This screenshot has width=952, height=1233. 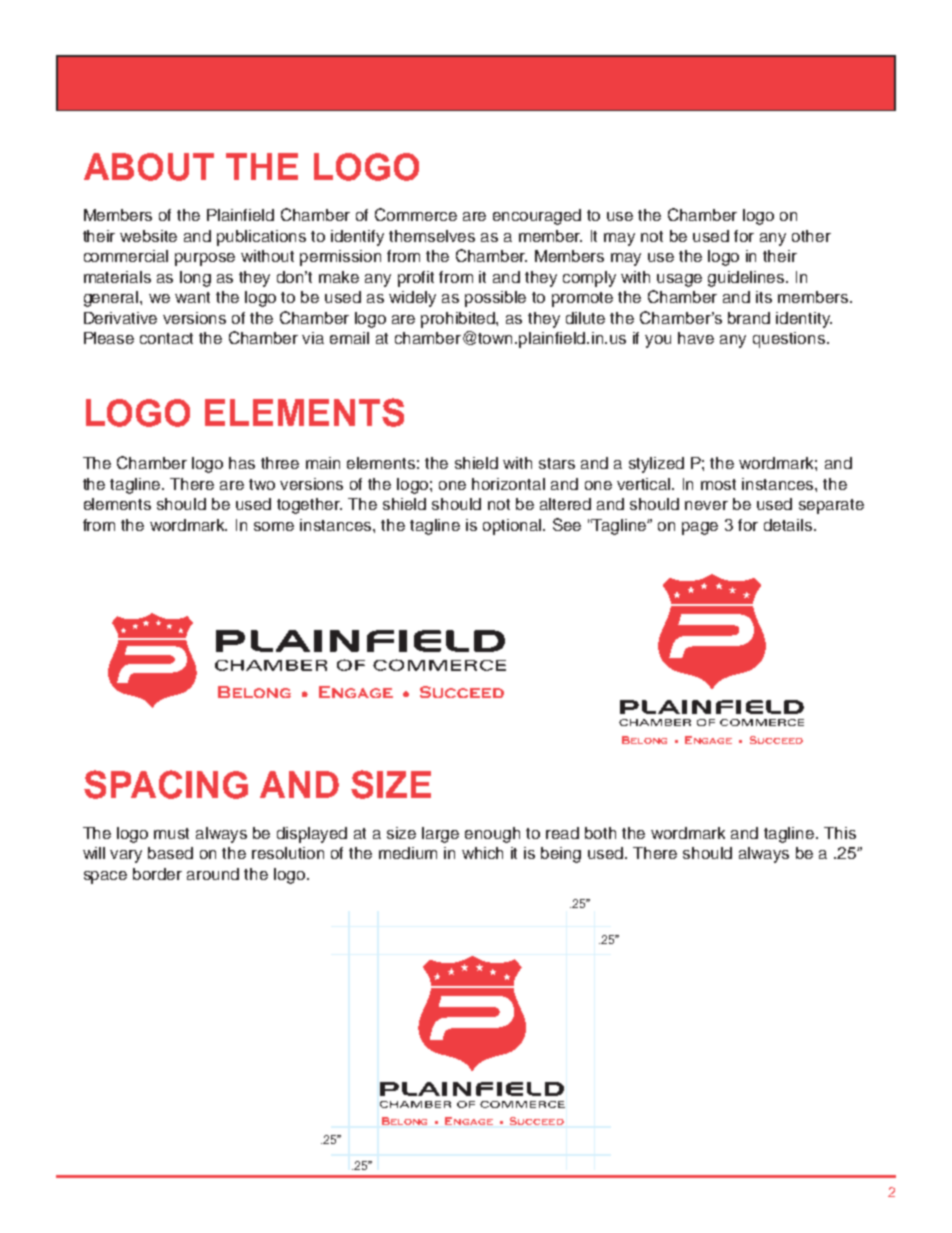 What do you see at coordinates (170, 853) in the screenshot?
I see `based` at bounding box center [170, 853].
